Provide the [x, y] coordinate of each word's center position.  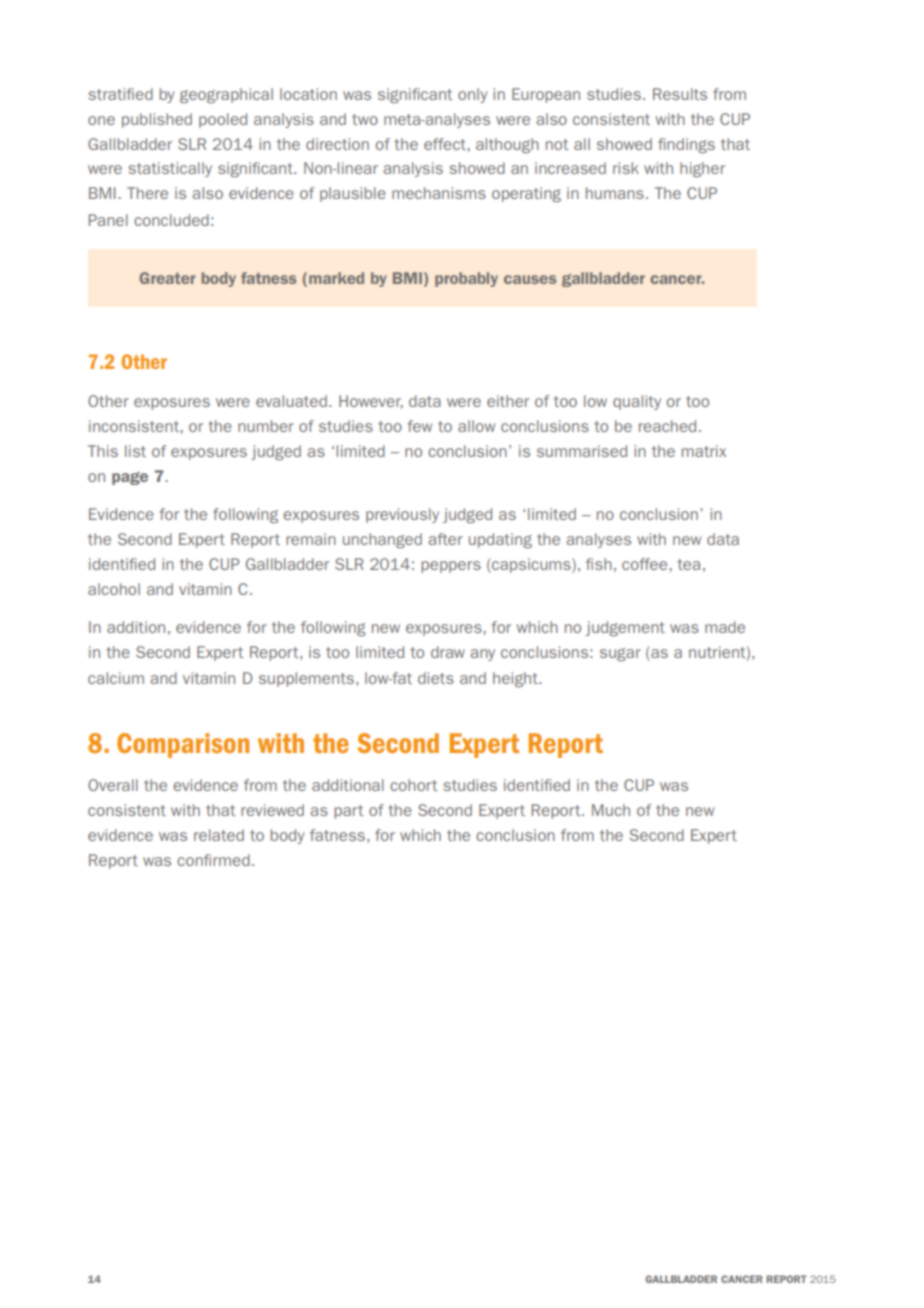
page [130, 478]
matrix [704, 451]
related [219, 835]
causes [530, 279]
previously [402, 515]
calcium [116, 678]
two [365, 119]
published [157, 120]
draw [448, 652]
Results [680, 94]
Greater [167, 278]
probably [466, 279]
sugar [620, 654]
